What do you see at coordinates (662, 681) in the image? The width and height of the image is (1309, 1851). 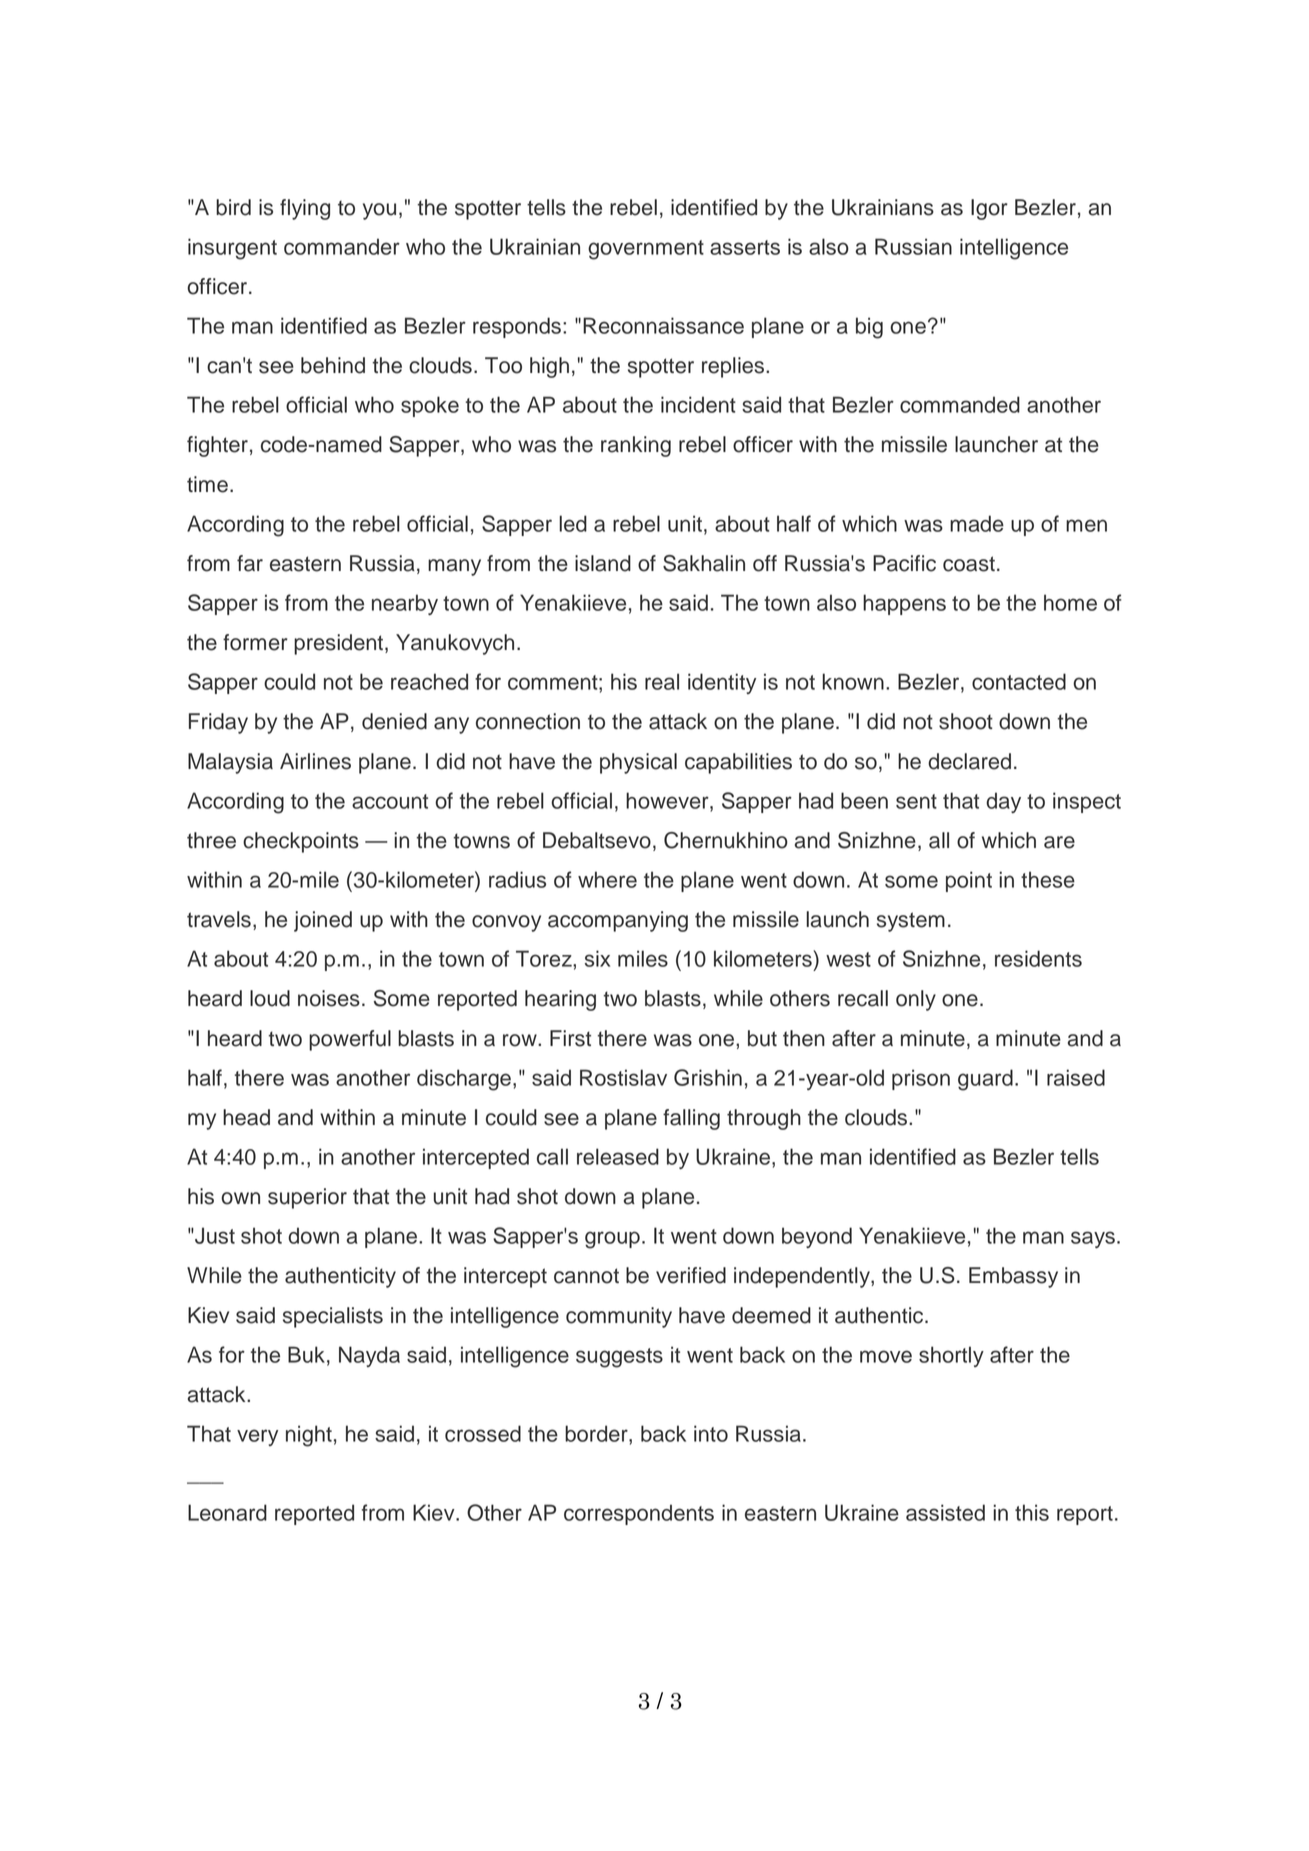 I see `real` at bounding box center [662, 681].
